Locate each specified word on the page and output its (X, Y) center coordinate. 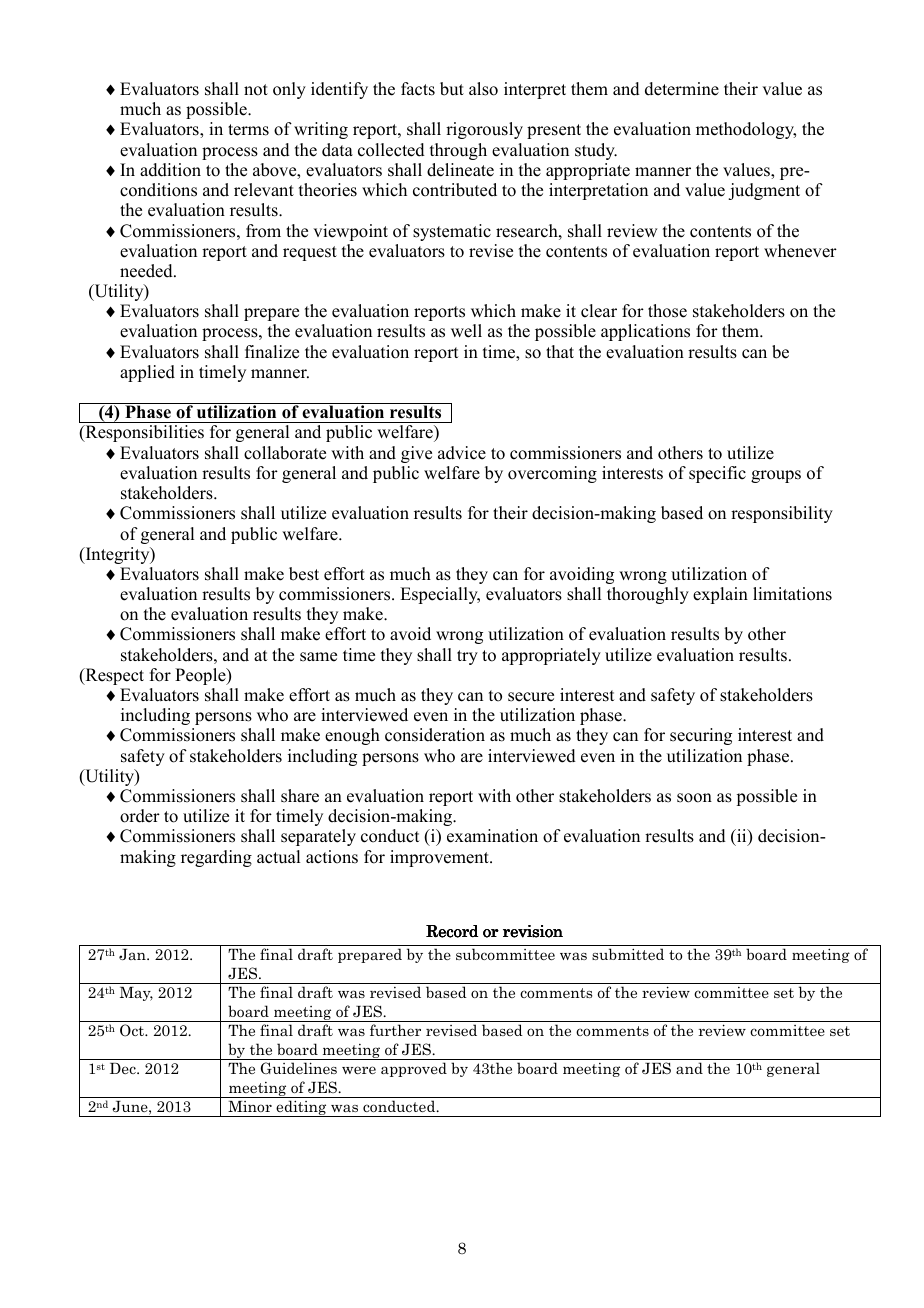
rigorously (484, 130)
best (304, 574)
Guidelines (299, 1068)
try (467, 657)
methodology (746, 130)
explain (720, 595)
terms (248, 130)
